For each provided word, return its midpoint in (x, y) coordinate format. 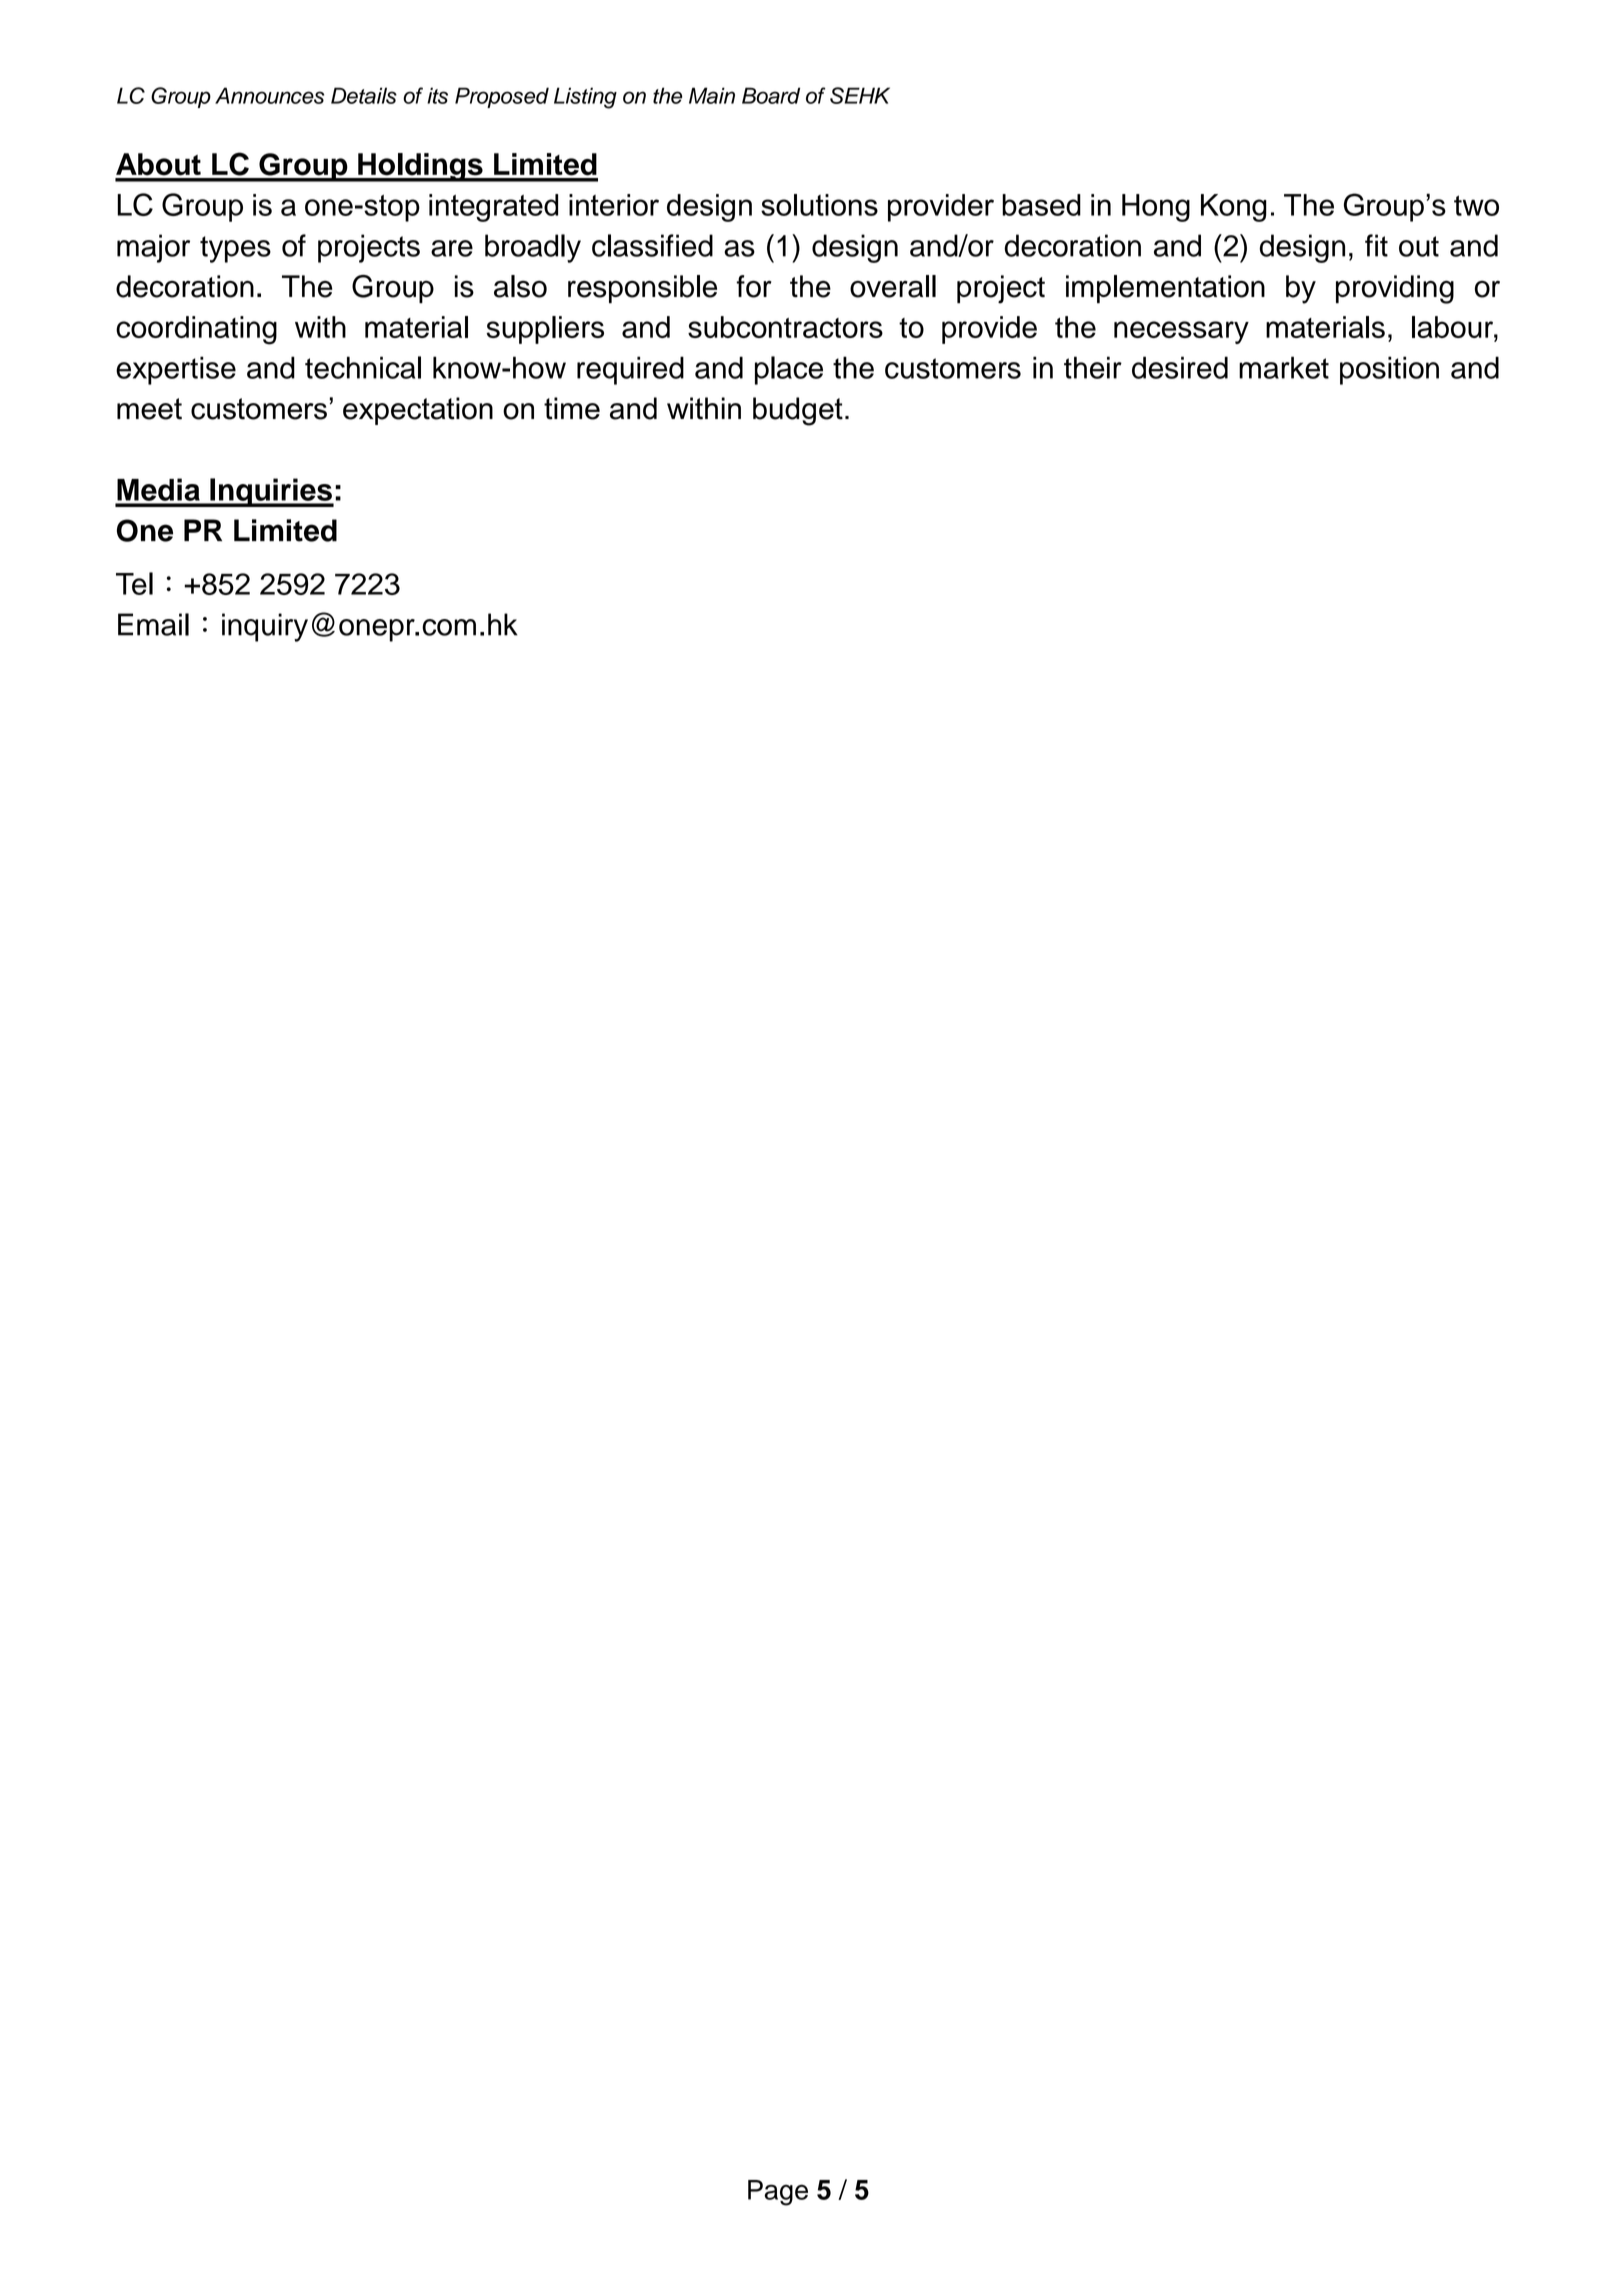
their (1093, 367)
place (789, 370)
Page (778, 2193)
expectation (418, 411)
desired (1180, 367)
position (1389, 370)
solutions (819, 205)
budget (798, 411)
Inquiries (271, 492)
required (630, 370)
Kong (1234, 208)
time (572, 408)
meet (149, 409)
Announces (269, 95)
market (1284, 367)
